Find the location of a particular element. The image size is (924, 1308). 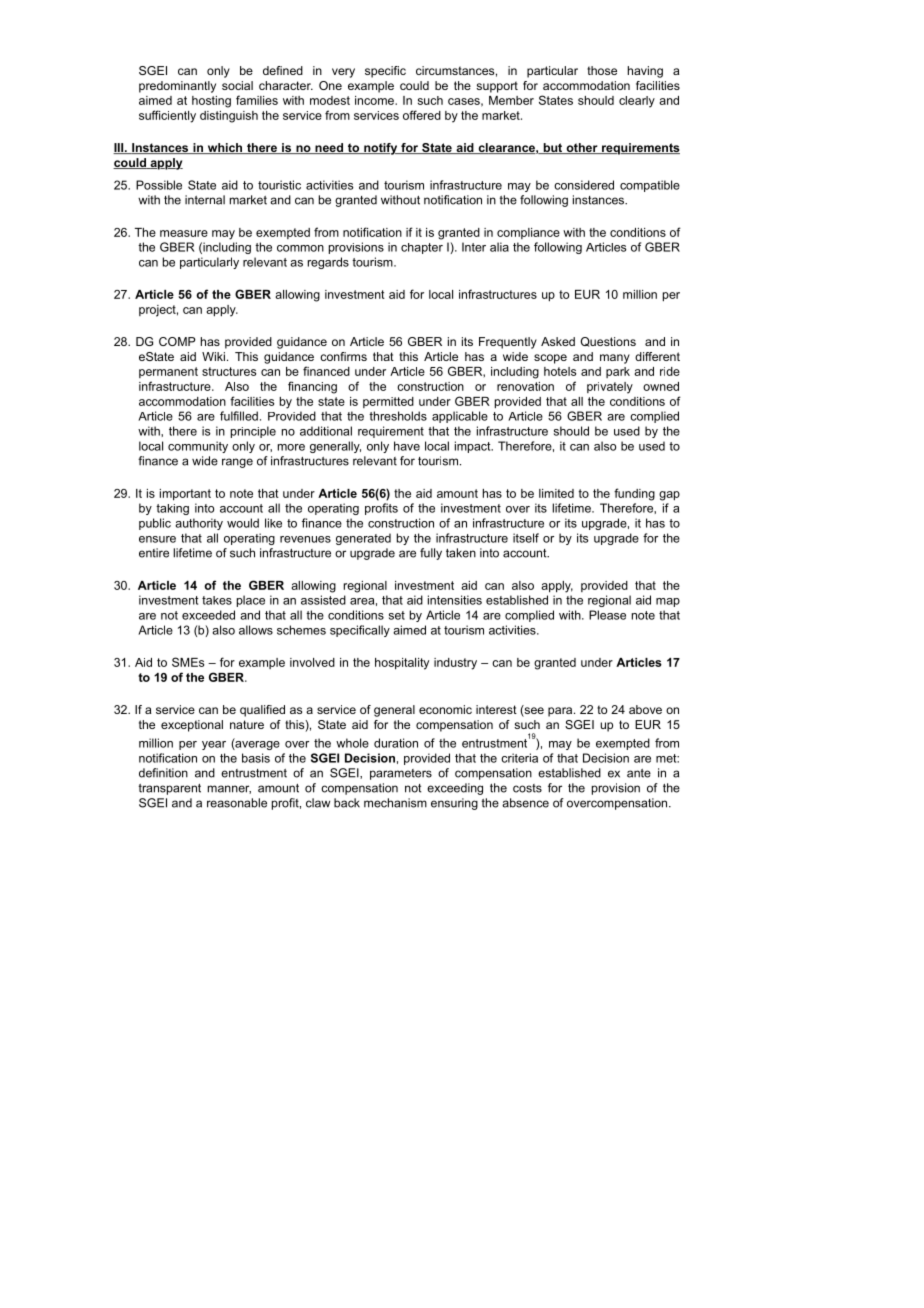

manner is located at coordinates (229, 789).
